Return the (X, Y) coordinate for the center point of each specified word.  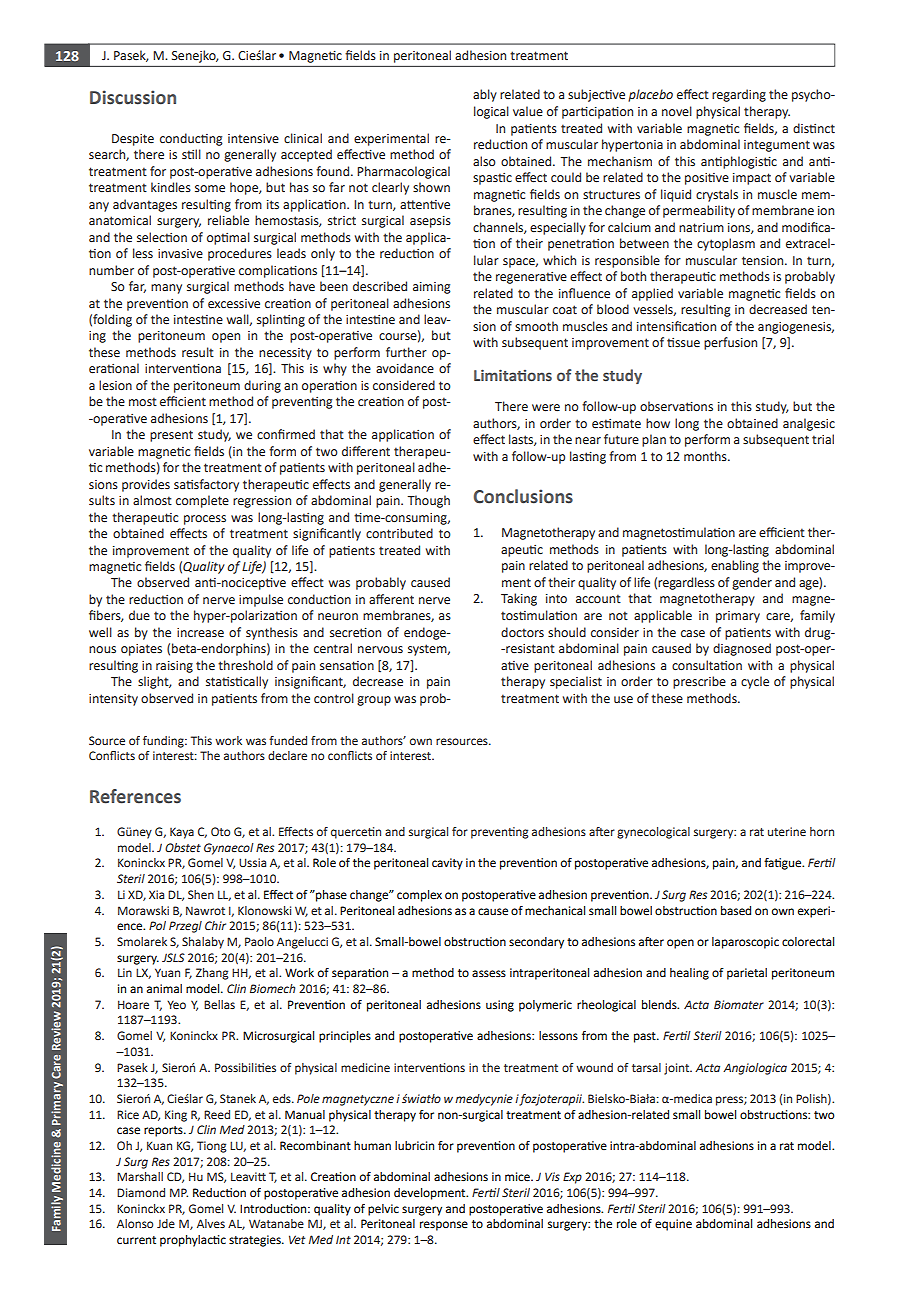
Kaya (182, 833)
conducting (191, 139)
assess (489, 974)
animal (164, 988)
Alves (211, 1223)
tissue (683, 343)
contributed (399, 533)
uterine (787, 831)
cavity (447, 864)
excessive (234, 304)
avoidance (405, 368)
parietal (747, 974)
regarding (739, 95)
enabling (735, 566)
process (205, 520)
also (484, 161)
